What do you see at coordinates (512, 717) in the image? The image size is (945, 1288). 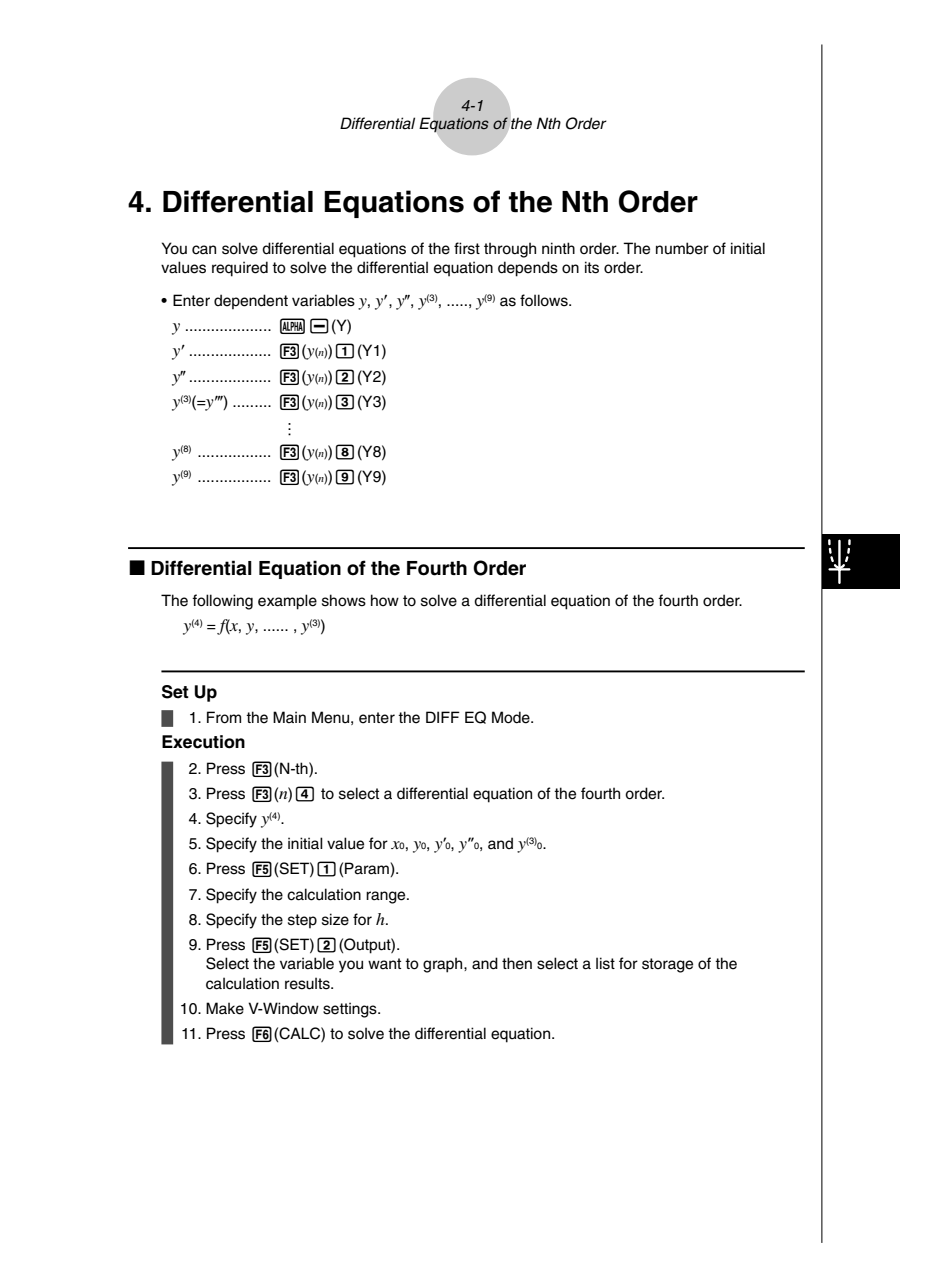 I see `Mode` at bounding box center [512, 717].
